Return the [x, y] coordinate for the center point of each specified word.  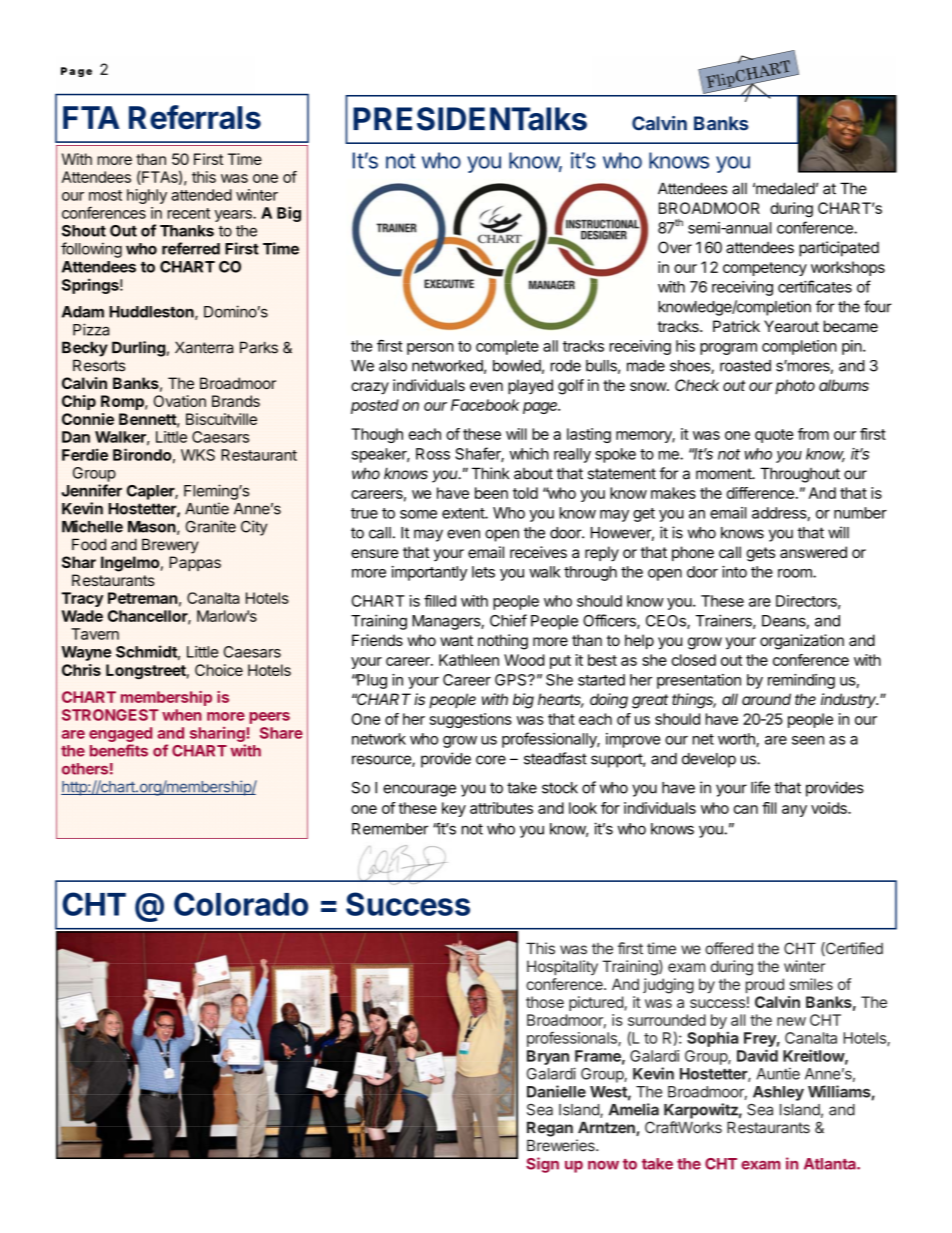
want [456, 640]
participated [839, 249]
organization [802, 642]
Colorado [241, 904]
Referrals [195, 117]
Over [675, 247]
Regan [550, 1129]
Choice [219, 670]
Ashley [778, 1093]
